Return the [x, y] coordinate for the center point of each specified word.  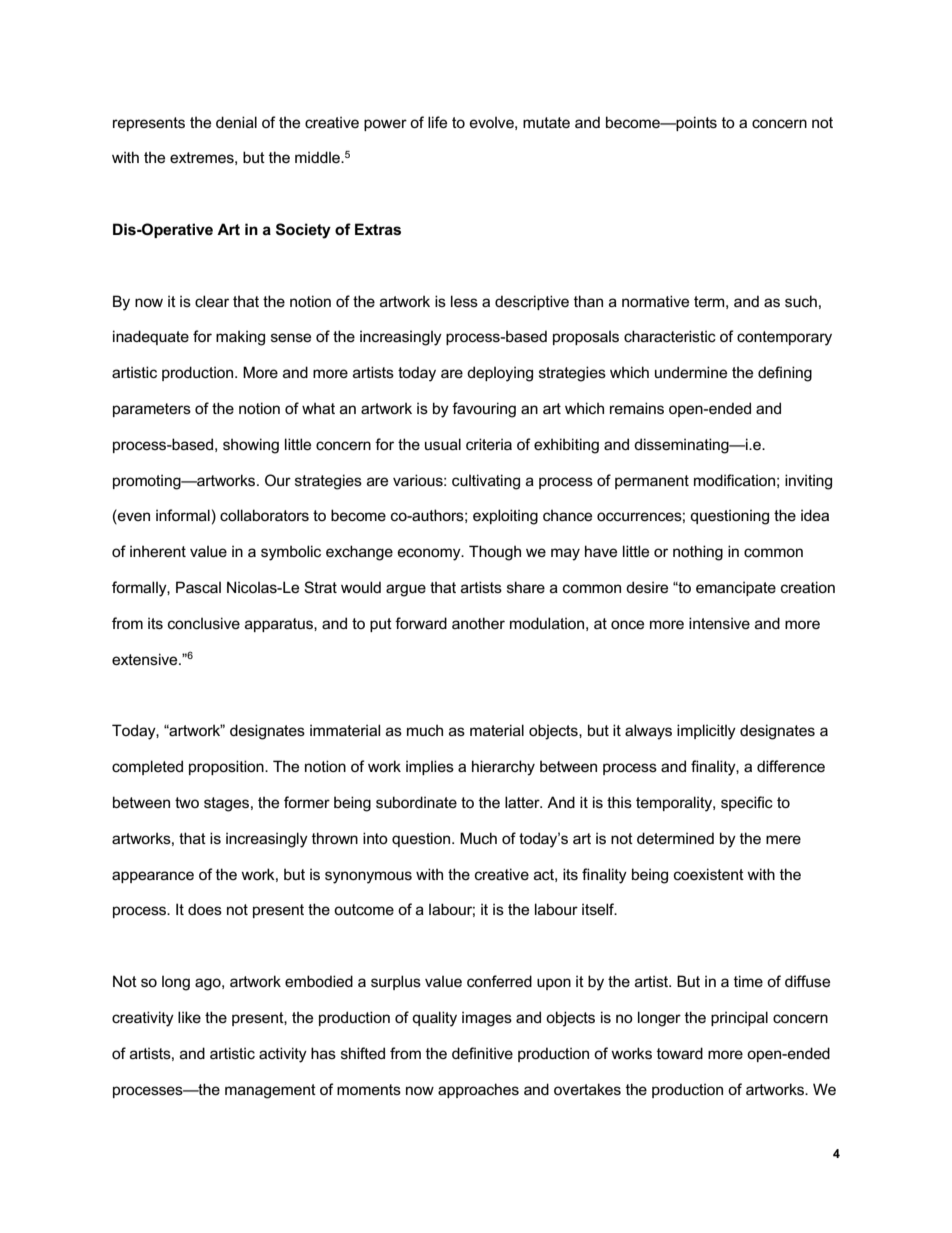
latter [523, 802]
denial [236, 122]
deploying [500, 374]
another [478, 623]
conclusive [204, 623]
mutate [546, 122]
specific [747, 803]
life [437, 122]
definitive [482, 1053]
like [189, 1017]
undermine [691, 372]
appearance [153, 877]
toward [680, 1053]
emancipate [736, 588]
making [240, 338]
